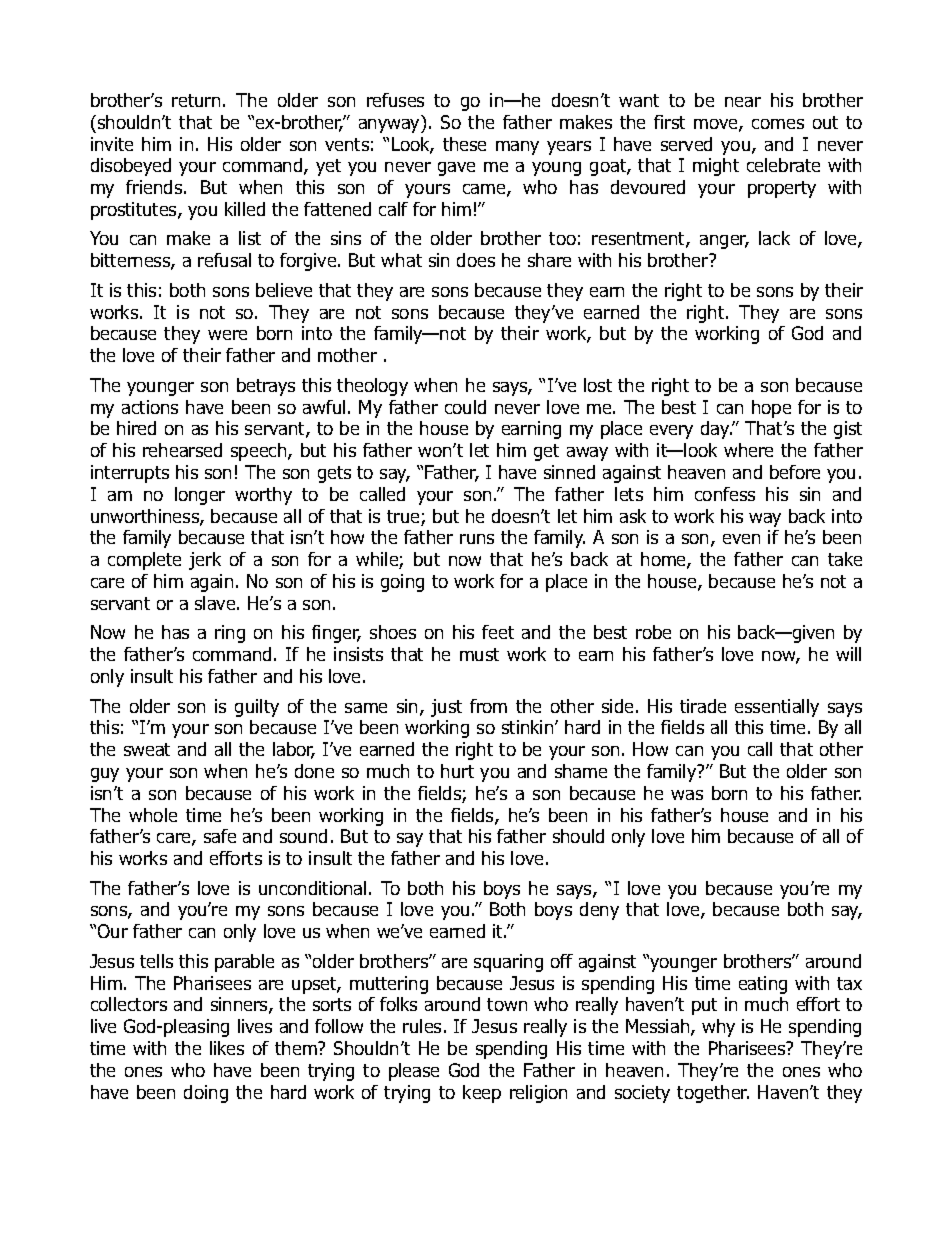 The height and width of the screenshot is (1233, 952). I want to click on could, so click(465, 407).
